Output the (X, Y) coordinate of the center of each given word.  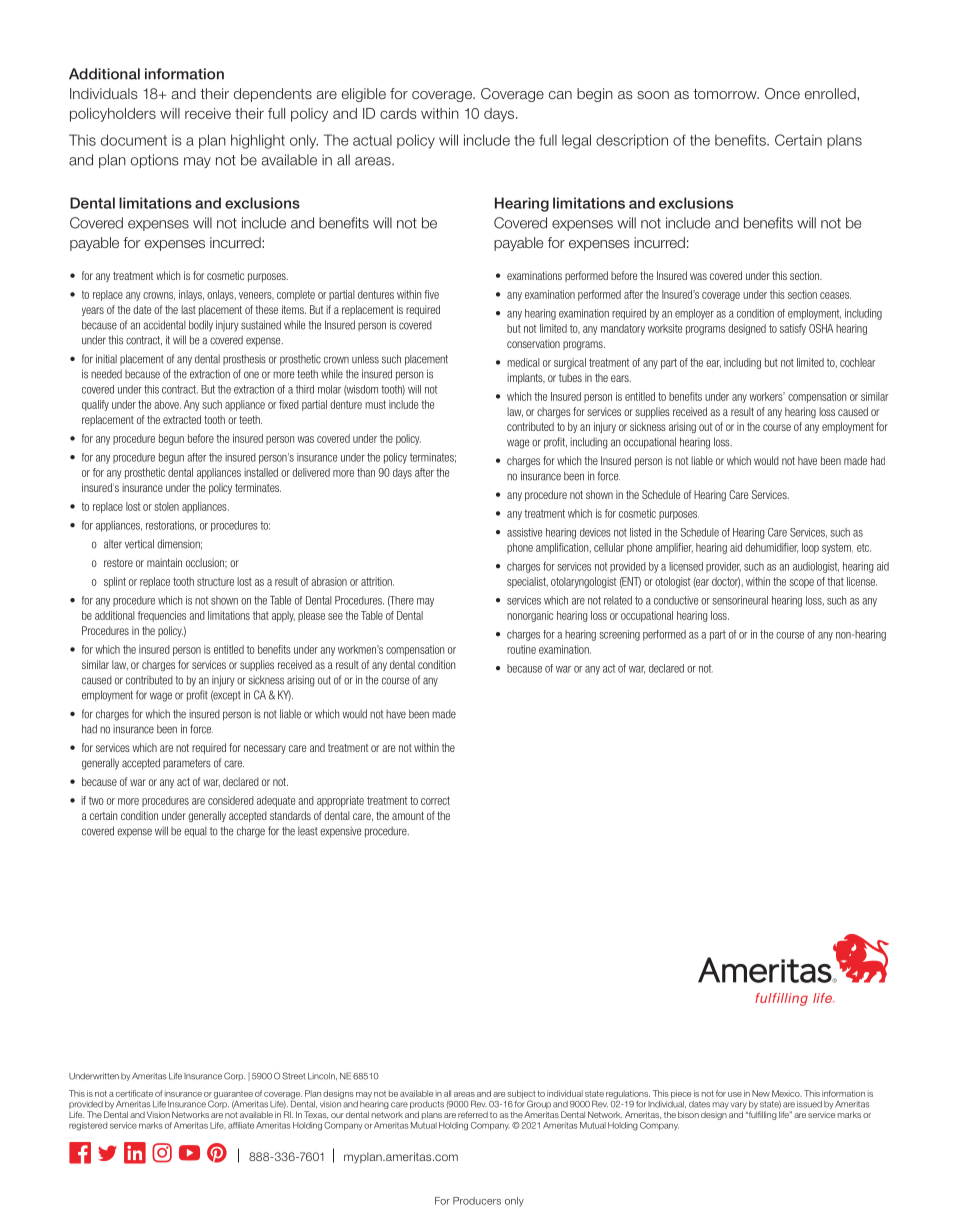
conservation (533, 343)
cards (398, 113)
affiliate (241, 1125)
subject (521, 1095)
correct (435, 800)
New (761, 1093)
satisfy (793, 329)
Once (782, 93)
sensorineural (740, 600)
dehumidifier (771, 548)
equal (195, 832)
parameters (187, 764)
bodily (201, 326)
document (134, 140)
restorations (171, 526)
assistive (524, 532)
